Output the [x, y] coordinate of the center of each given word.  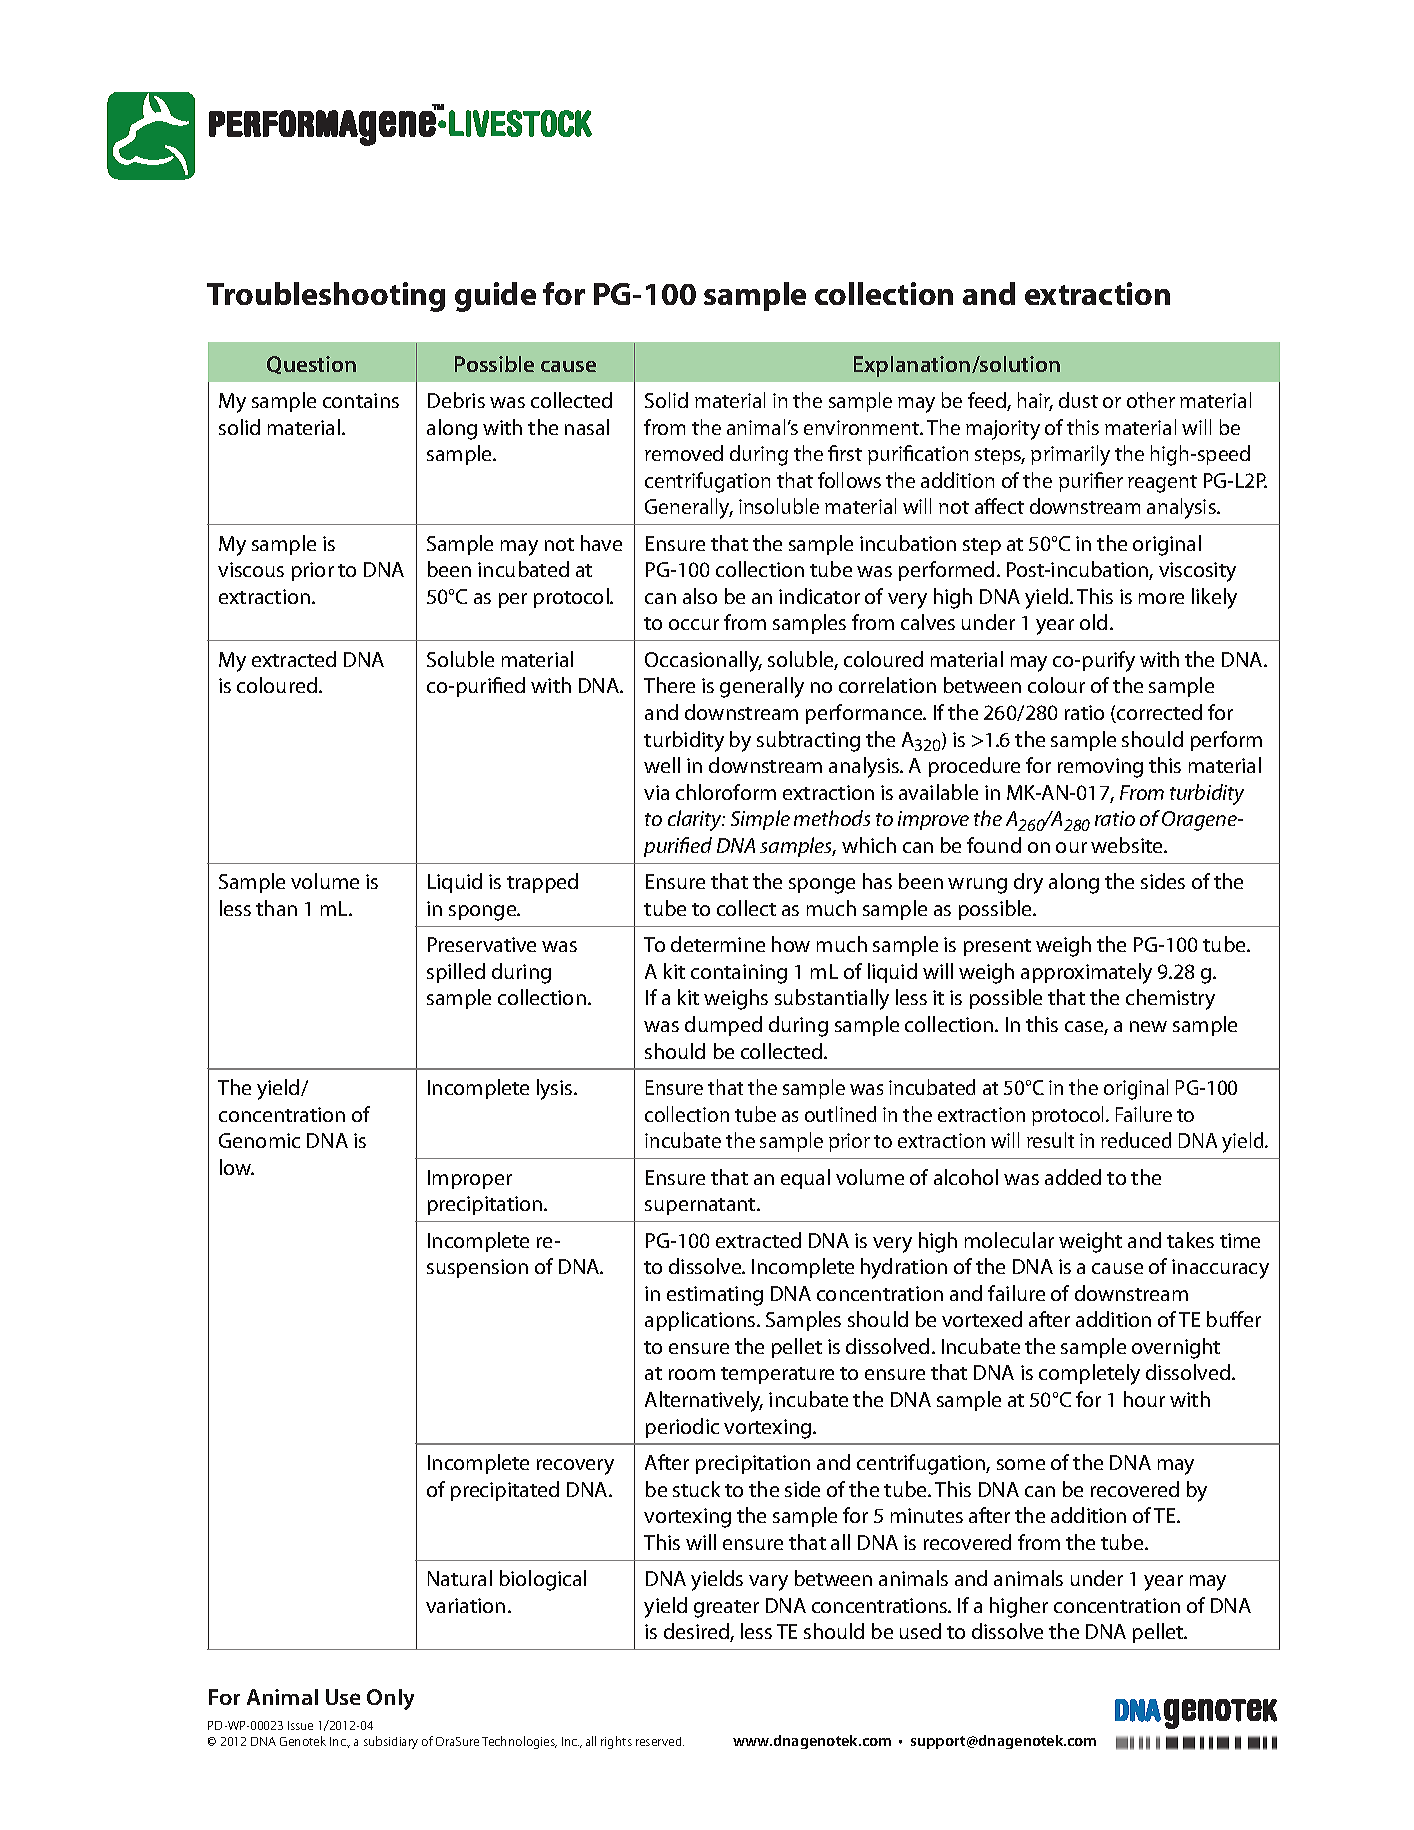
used [920, 1631]
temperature [777, 1375]
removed [684, 453]
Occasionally [703, 661]
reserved [660, 1741]
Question [311, 365]
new [1148, 1026]
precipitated [505, 1491]
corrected [1158, 713]
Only [390, 1699]
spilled [456, 973]
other [1151, 400]
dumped [723, 1026]
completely [1089, 1374]
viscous [251, 569]
